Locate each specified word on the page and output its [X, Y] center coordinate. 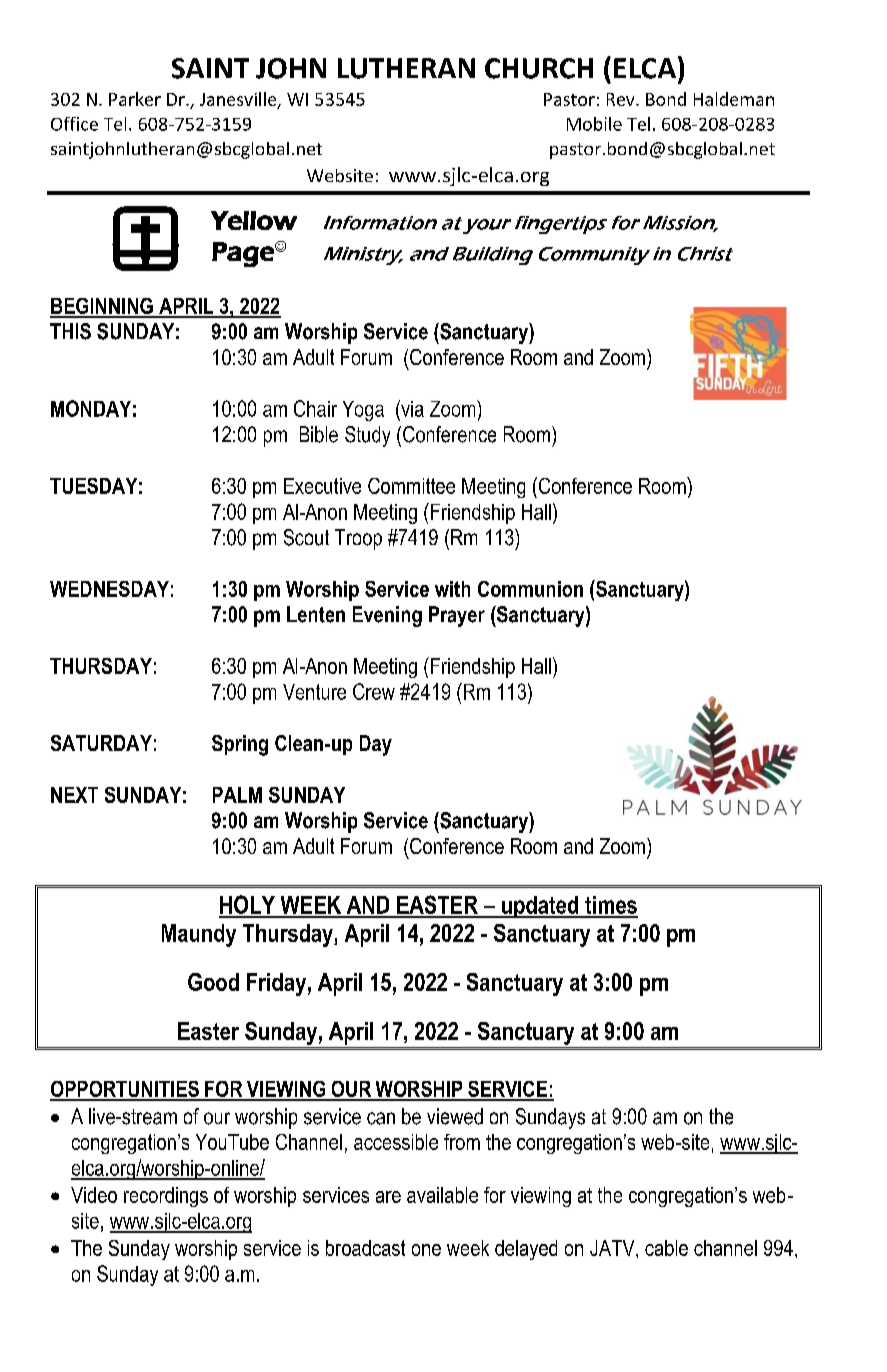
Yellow [254, 220]
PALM [237, 795]
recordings [166, 1197]
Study [367, 436]
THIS [70, 331]
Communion [530, 589]
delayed [526, 1250]
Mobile [594, 124]
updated [540, 907]
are [388, 1197]
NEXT [74, 795]
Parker [135, 99]
